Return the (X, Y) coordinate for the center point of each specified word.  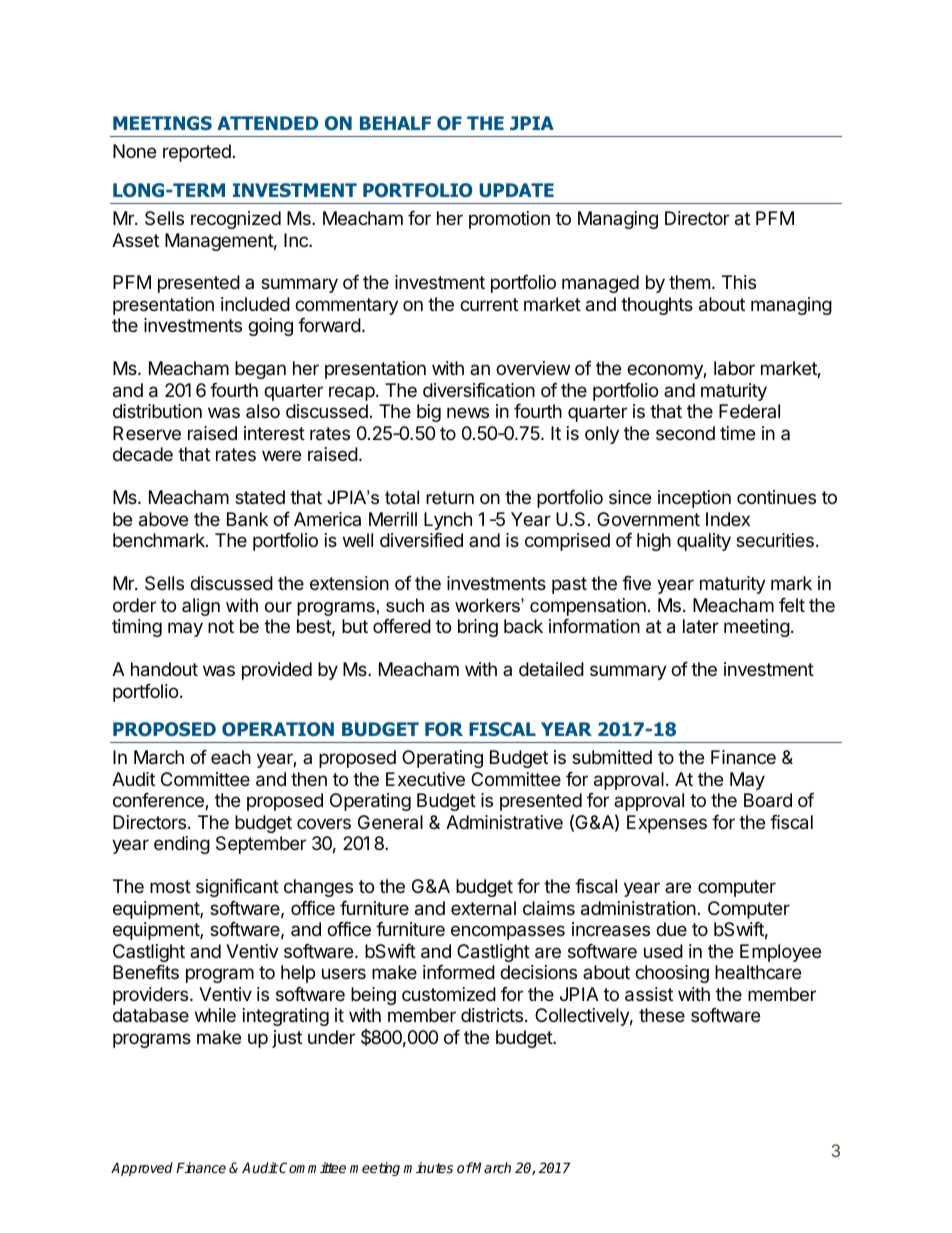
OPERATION (278, 729)
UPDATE (516, 190)
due (671, 929)
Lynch (448, 521)
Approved (142, 1169)
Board (768, 800)
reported (197, 153)
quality (704, 542)
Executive (425, 779)
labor (734, 368)
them (689, 282)
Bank (247, 519)
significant (237, 888)
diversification (479, 390)
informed (459, 972)
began (260, 370)
